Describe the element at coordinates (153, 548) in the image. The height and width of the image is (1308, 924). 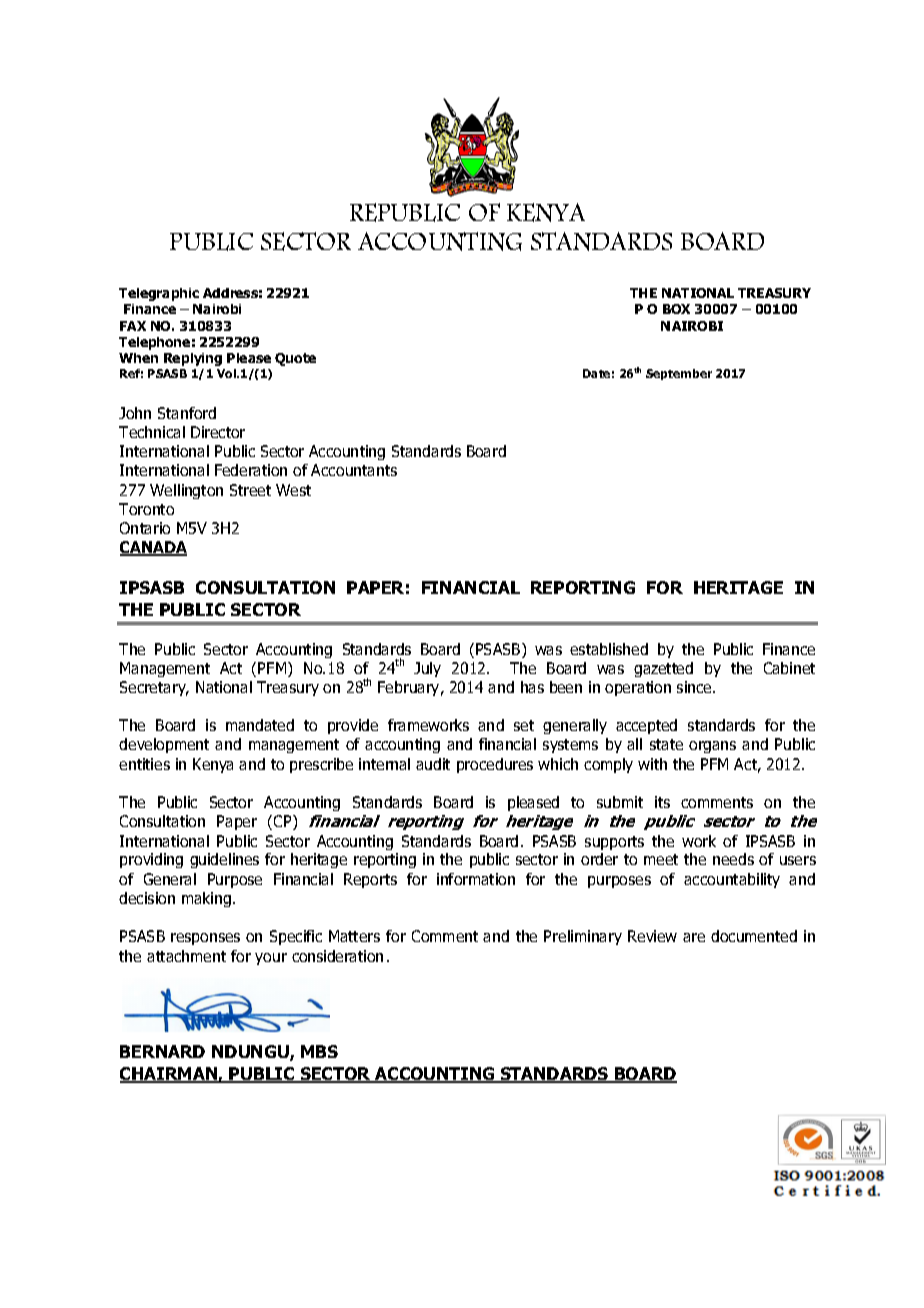
I see `CANADA` at that location.
